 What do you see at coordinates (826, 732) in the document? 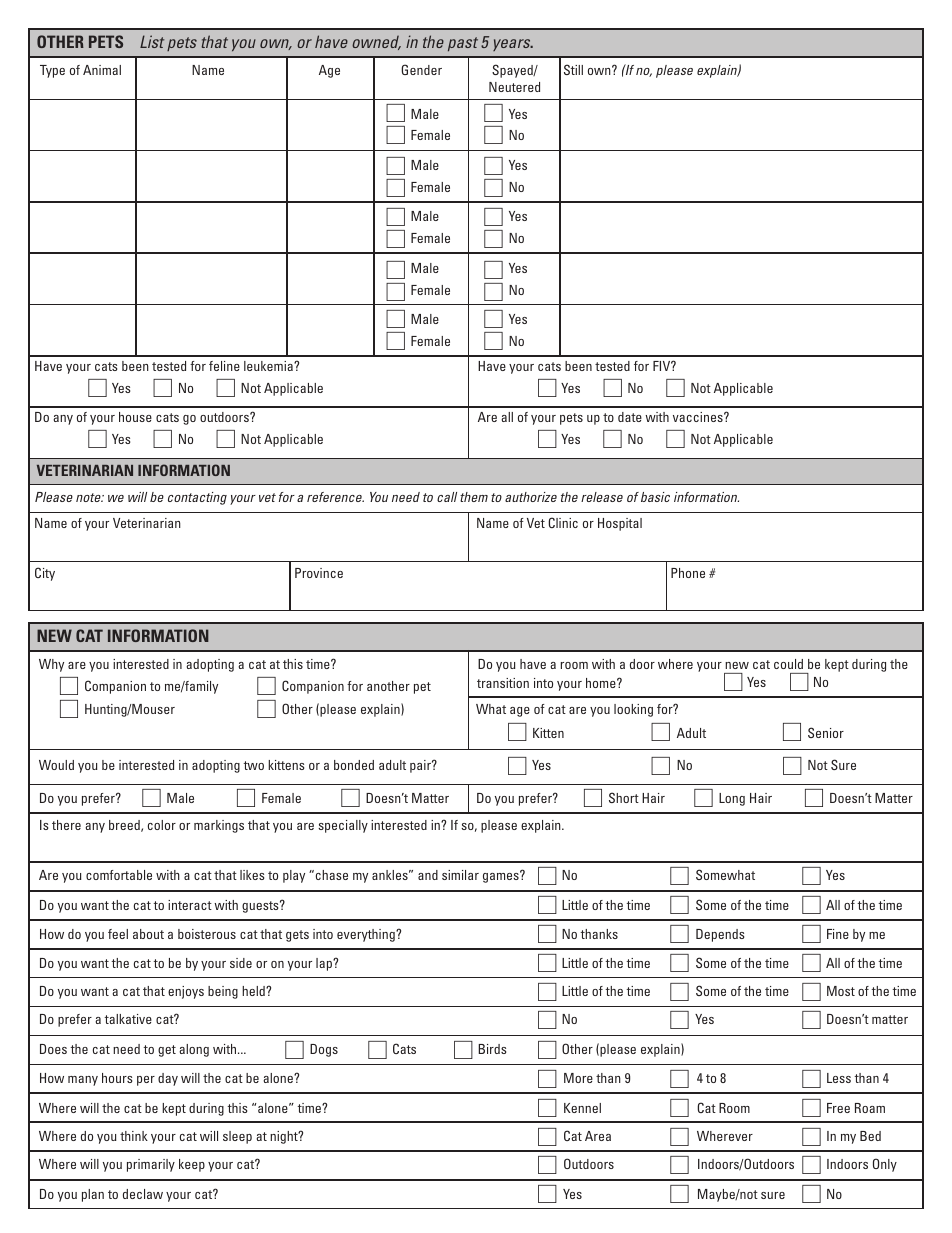
I see `Senior` at bounding box center [826, 732].
